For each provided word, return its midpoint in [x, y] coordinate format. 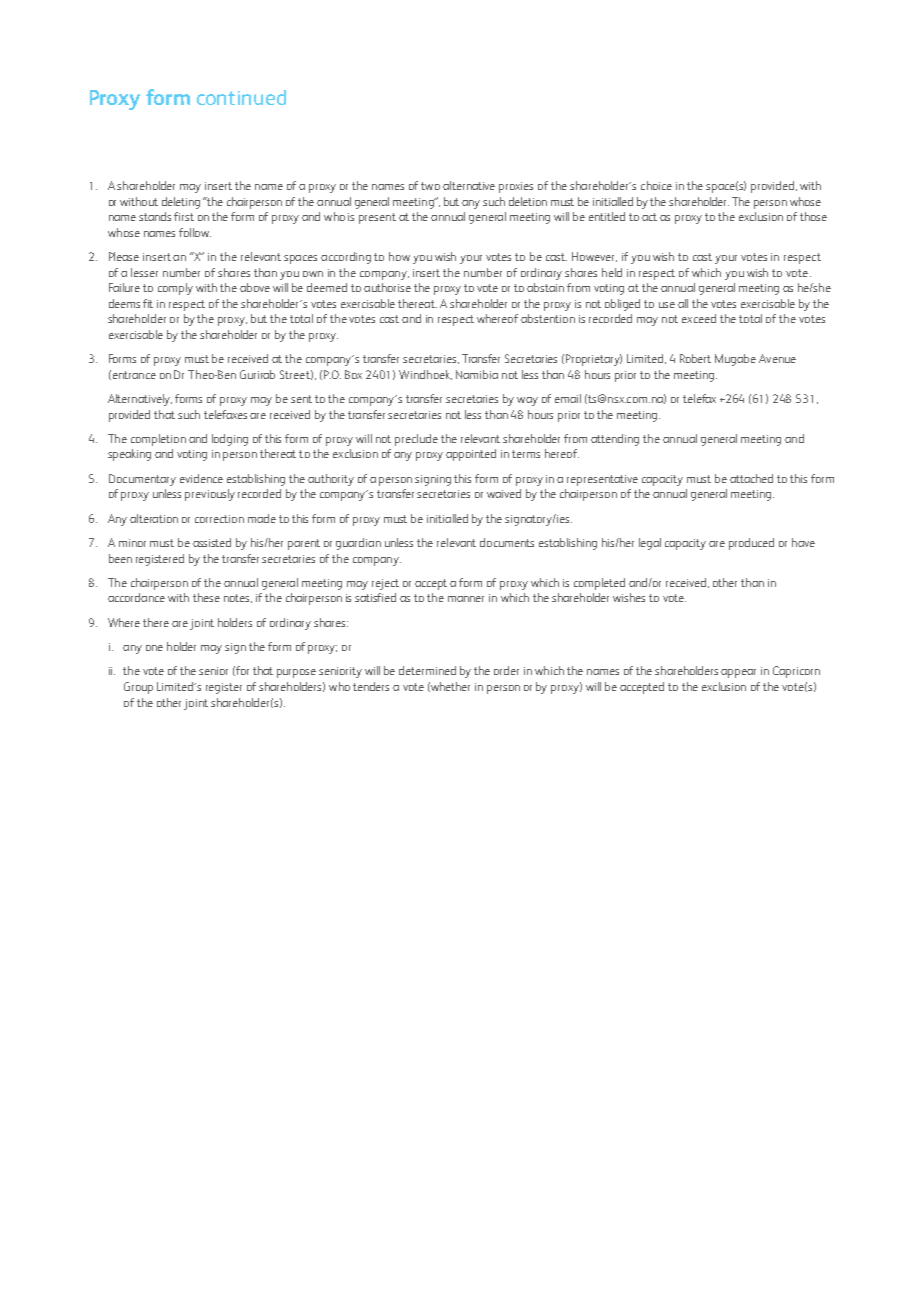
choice [656, 185]
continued [241, 97]
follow [195, 232]
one [154, 648]
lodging [230, 440]
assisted [212, 542]
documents [507, 542]
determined [427, 670]
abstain [545, 287]
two [430, 186]
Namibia [477, 374]
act [649, 217]
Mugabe [735, 360]
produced [751, 544]
